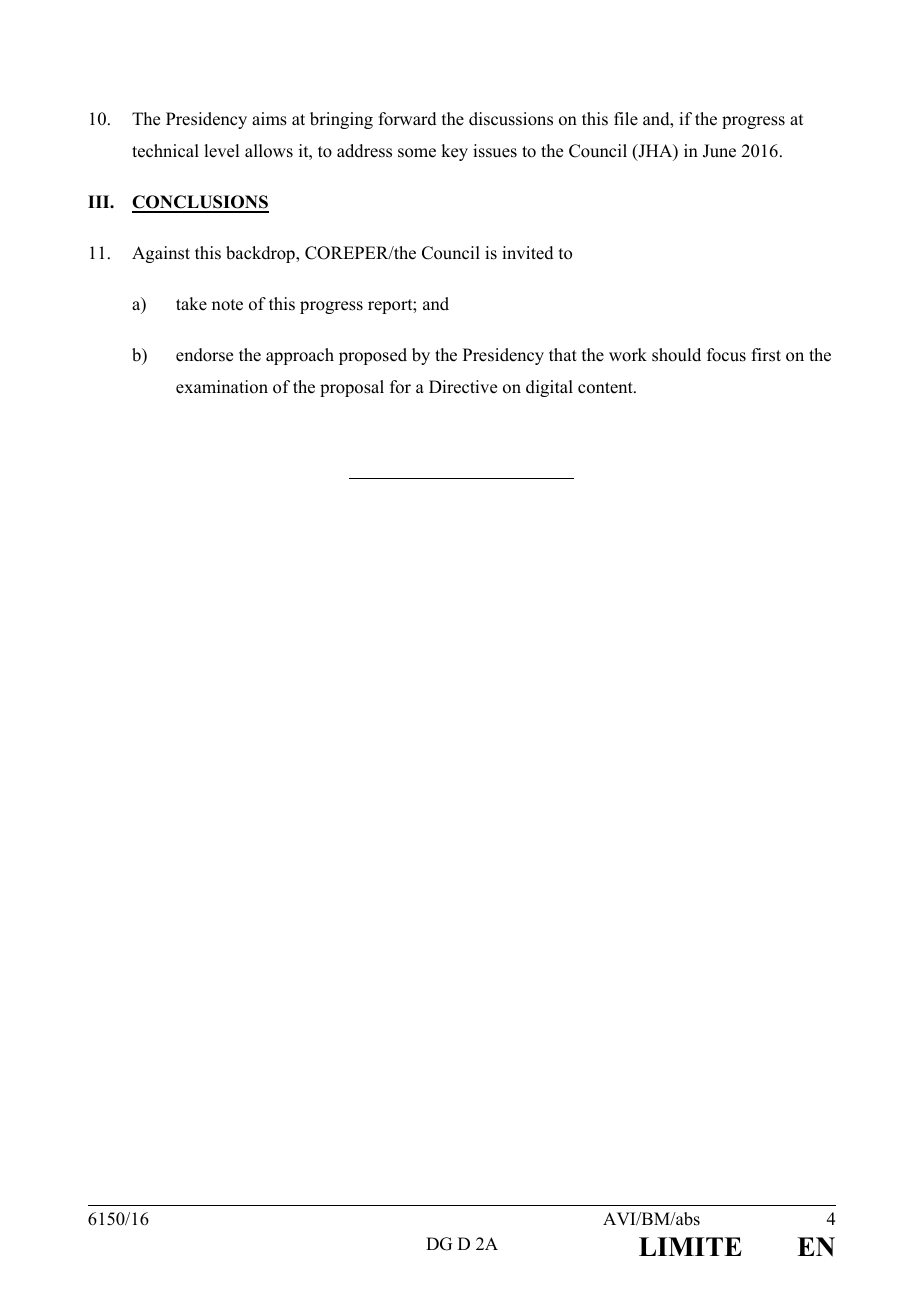  Describe the element at coordinates (626, 119) in the screenshot. I see `file` at that location.
